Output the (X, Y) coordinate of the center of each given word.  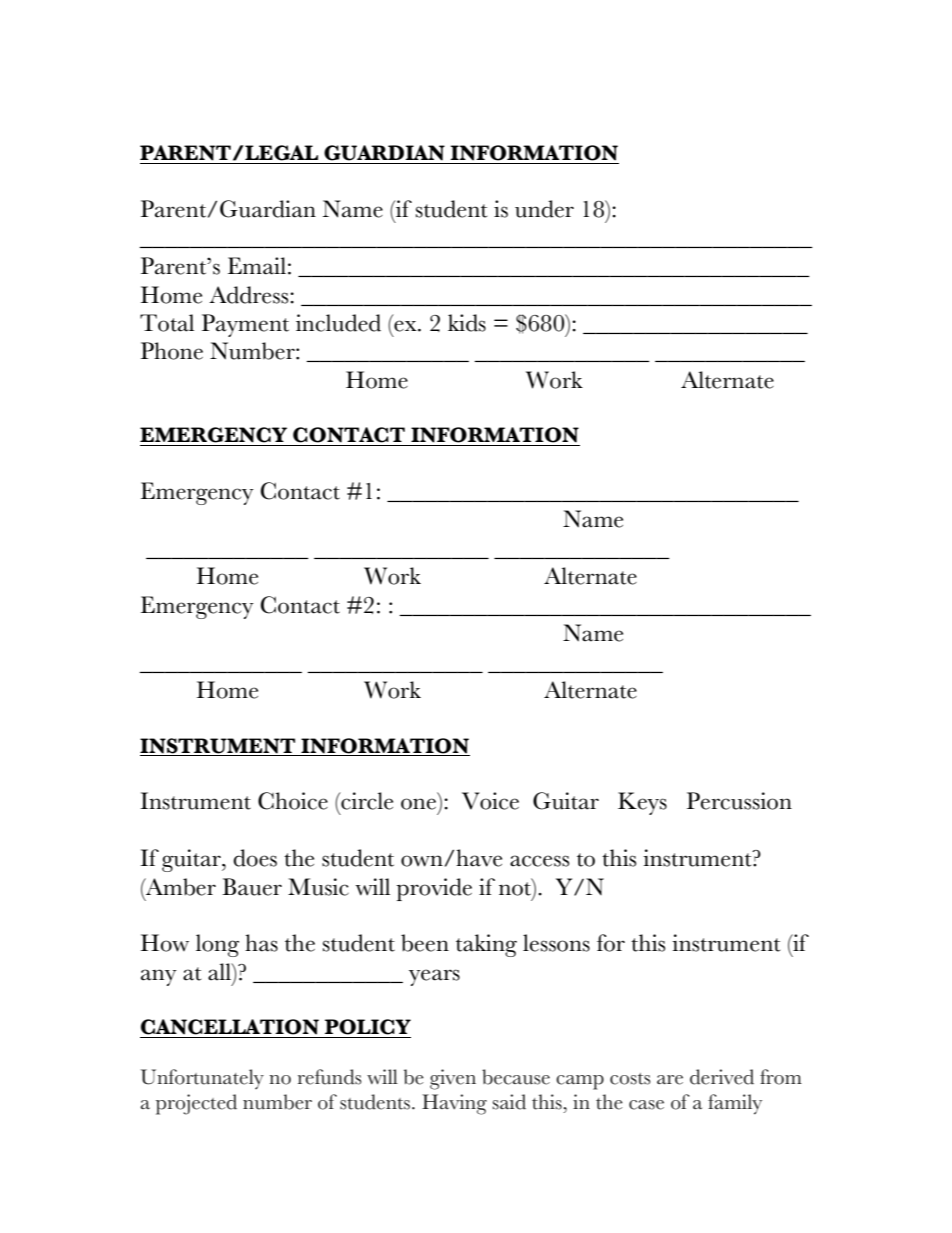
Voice (490, 801)
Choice (293, 801)
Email (257, 266)
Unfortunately (202, 1079)
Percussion (739, 801)
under (544, 209)
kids (467, 323)
